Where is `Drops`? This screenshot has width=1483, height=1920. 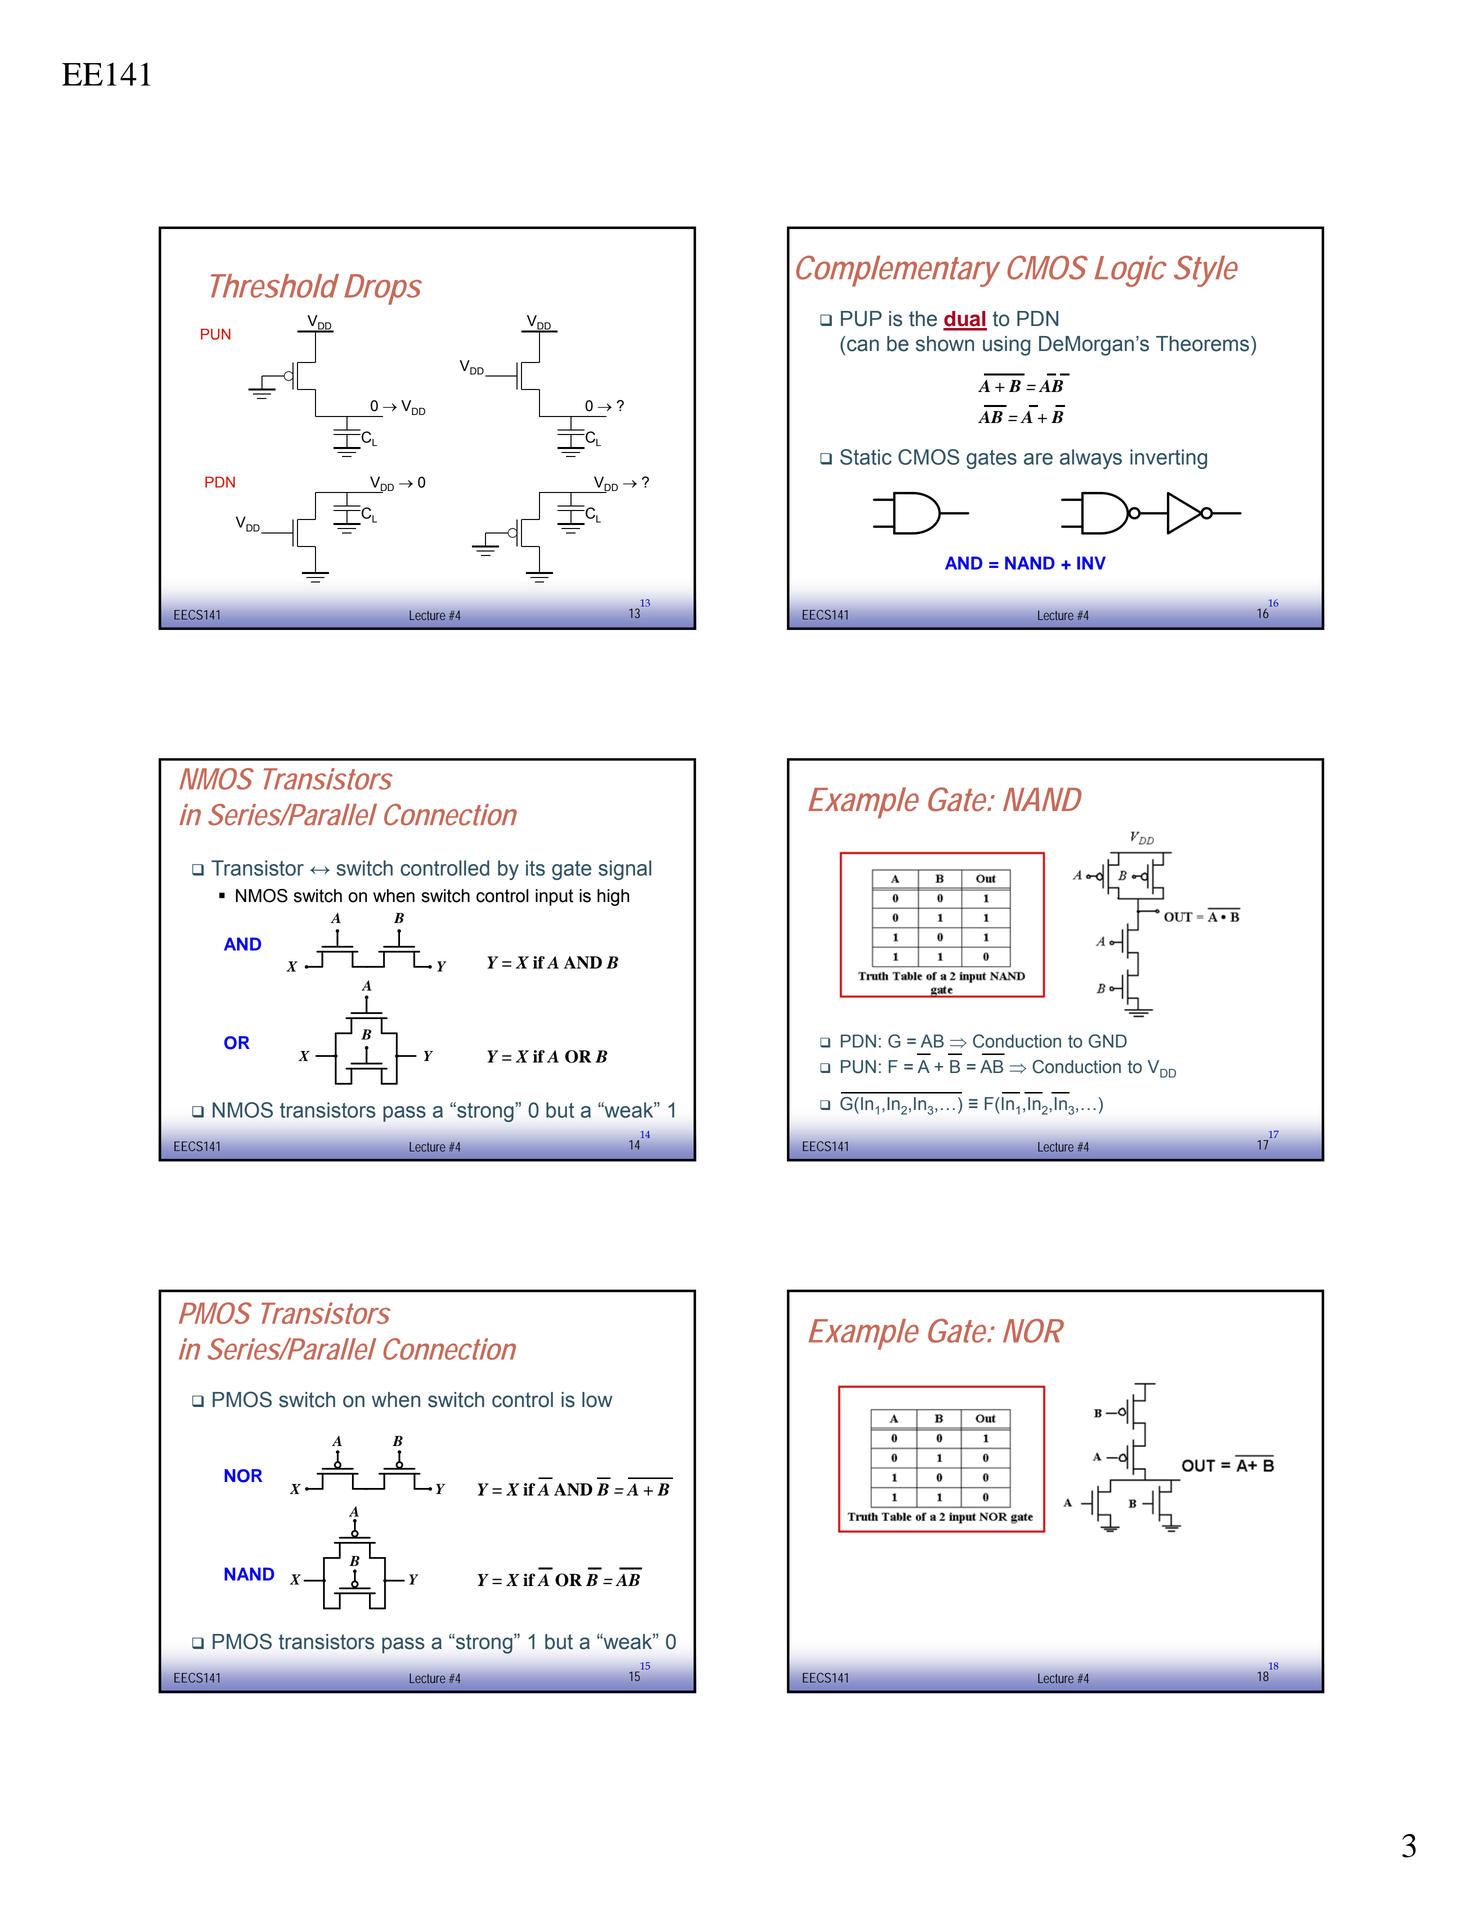
Drops is located at coordinates (382, 289).
